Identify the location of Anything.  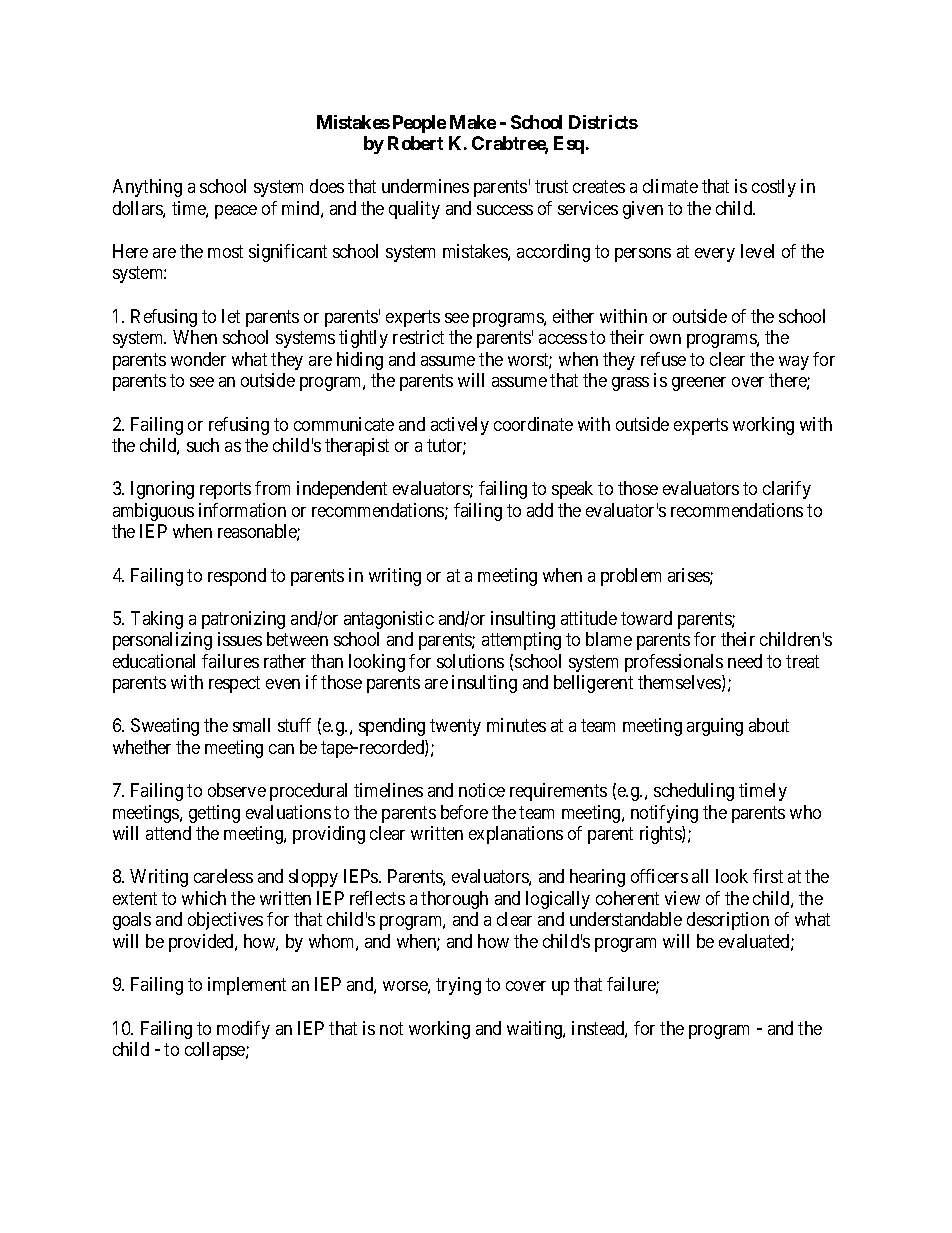
(147, 188).
